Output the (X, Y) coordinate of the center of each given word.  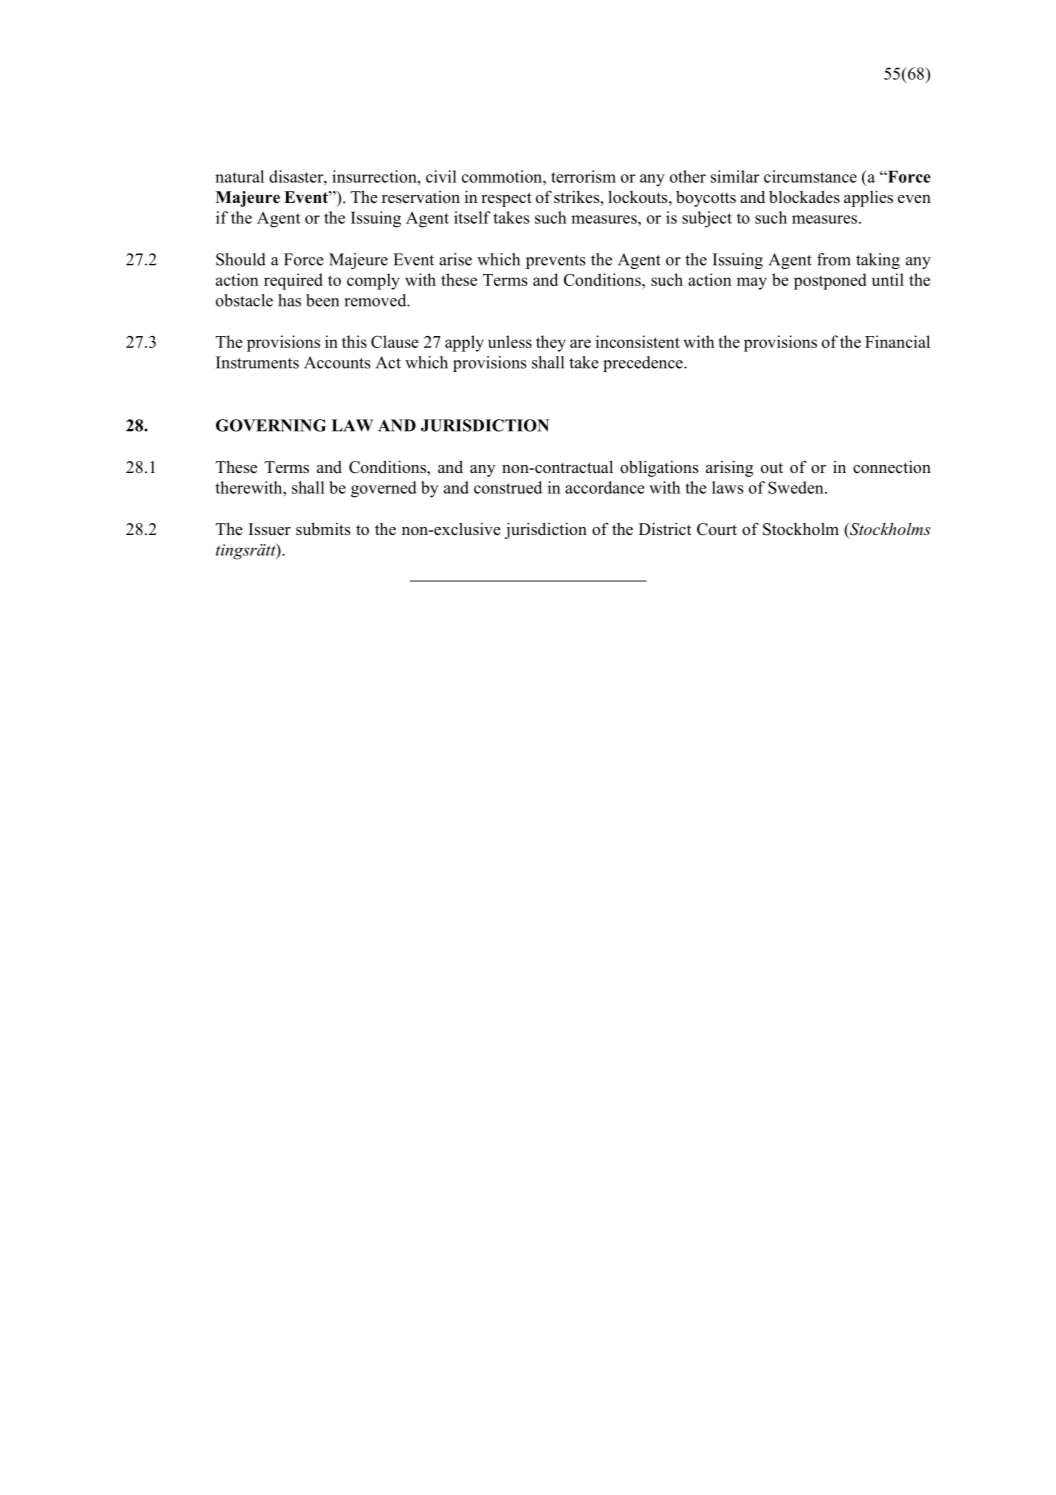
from (834, 259)
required (293, 281)
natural (239, 176)
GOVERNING (271, 425)
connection (892, 467)
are (580, 343)
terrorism (583, 176)
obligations (659, 468)
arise (455, 259)
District (665, 529)
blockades (804, 197)
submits (323, 529)
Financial (897, 341)
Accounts (337, 362)
